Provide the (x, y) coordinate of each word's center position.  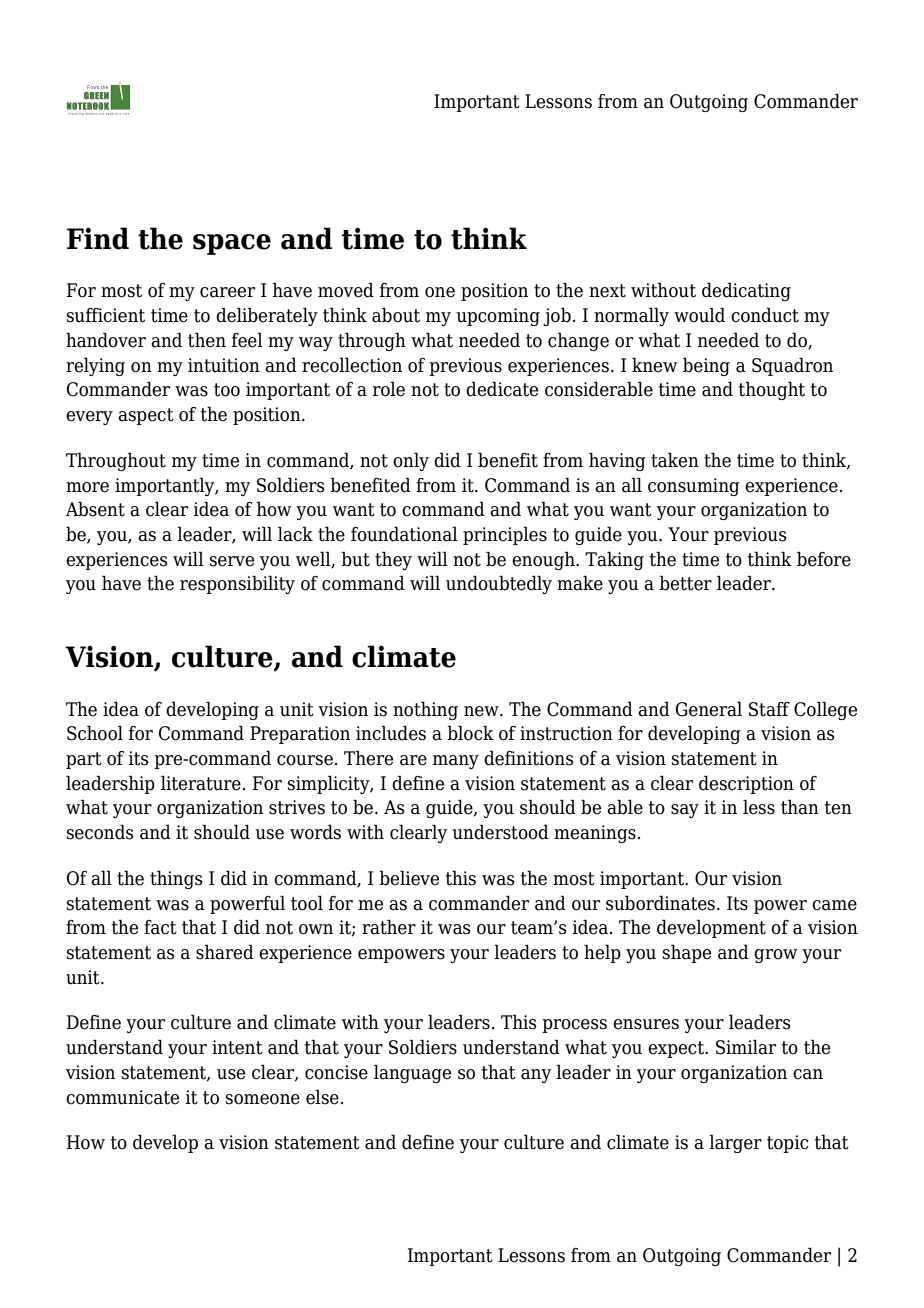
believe (409, 878)
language (412, 1073)
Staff (769, 709)
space (232, 244)
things (176, 879)
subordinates (662, 903)
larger (735, 1143)
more (87, 487)
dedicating (746, 291)
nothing (425, 710)
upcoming (498, 317)
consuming (694, 487)
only (411, 461)
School (95, 733)
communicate (122, 1097)
